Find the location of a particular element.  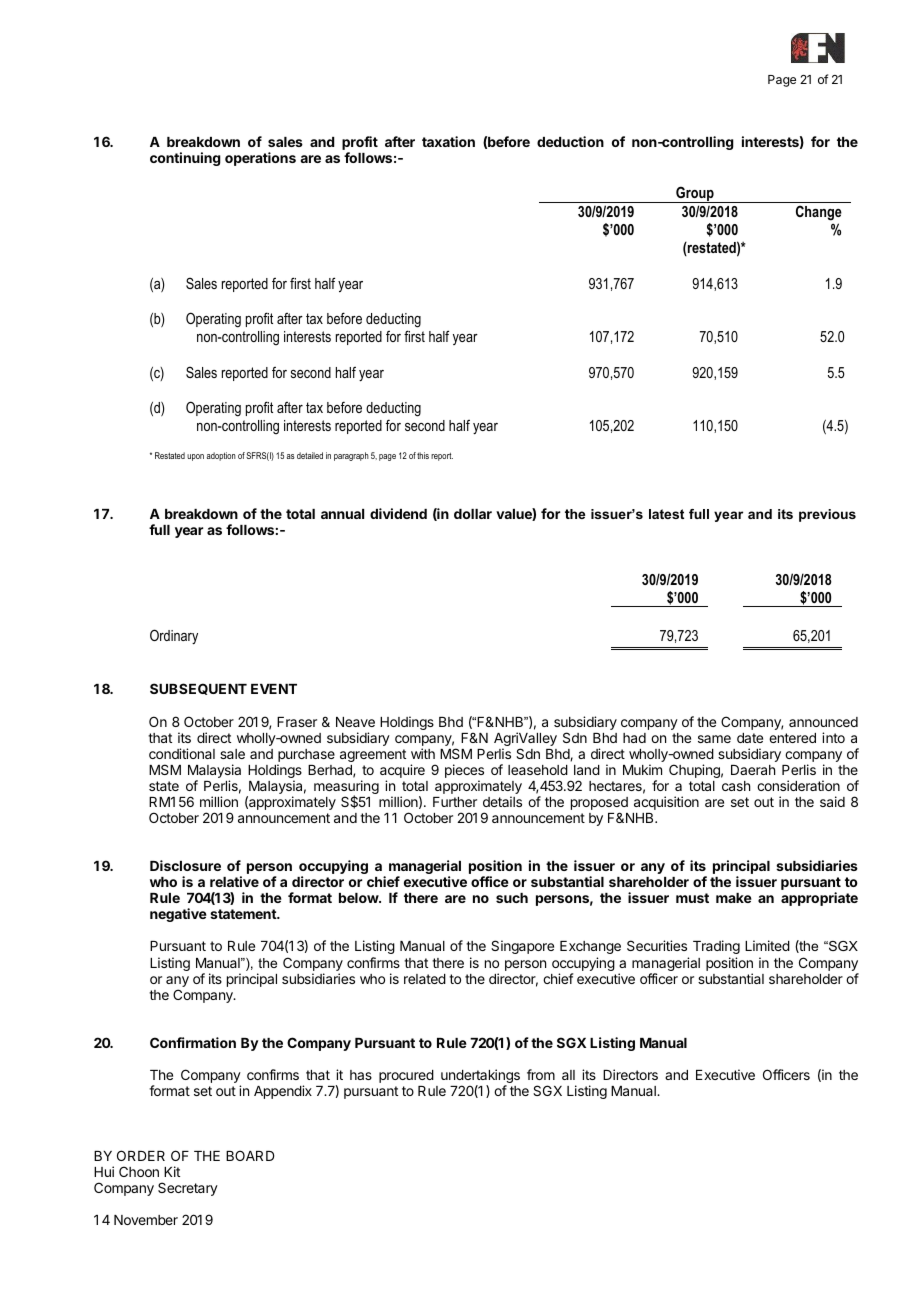

latest is located at coordinates (666, 514).
